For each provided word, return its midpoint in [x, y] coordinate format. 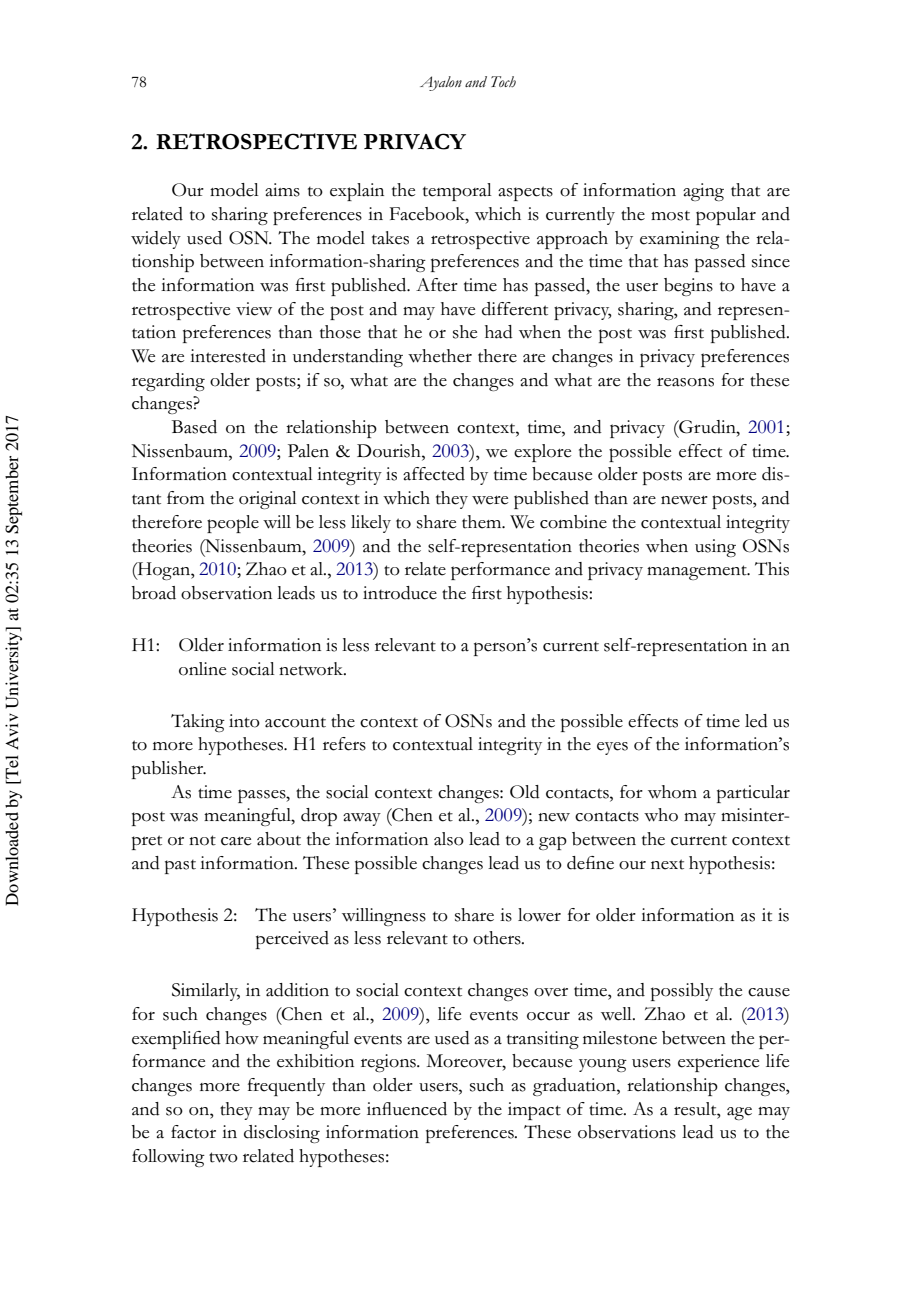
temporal [457, 192]
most [670, 215]
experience [718, 1063]
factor [193, 1132]
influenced [407, 1109]
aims [282, 190]
